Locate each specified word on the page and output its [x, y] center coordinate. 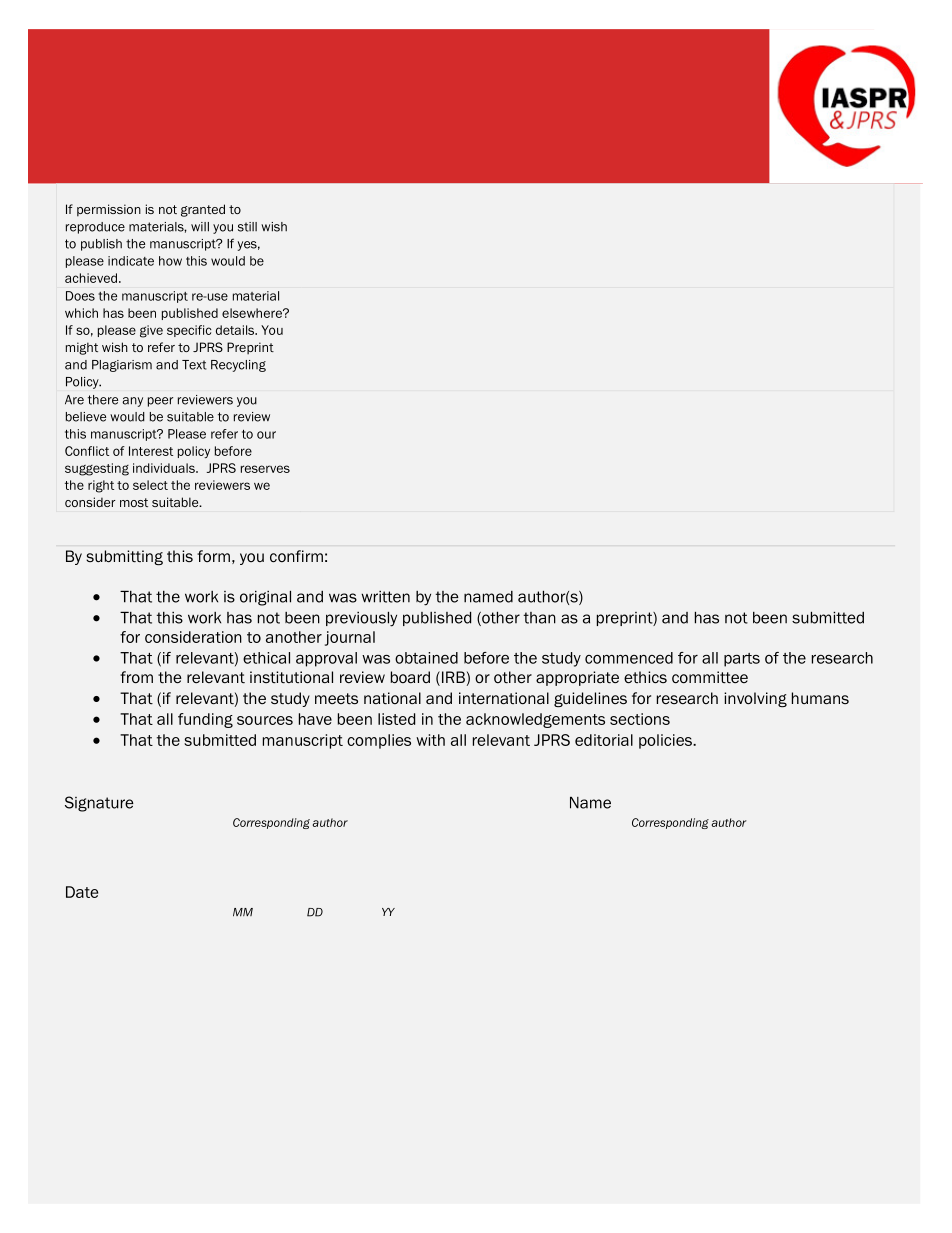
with [430, 740]
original [265, 598]
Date [82, 892]
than [539, 618]
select [150, 485]
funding [205, 720]
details [236, 330]
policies [666, 741]
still [247, 227]
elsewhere [253, 313]
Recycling [238, 366]
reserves [265, 469]
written [385, 597]
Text [194, 365]
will [200, 227]
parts [742, 660]
